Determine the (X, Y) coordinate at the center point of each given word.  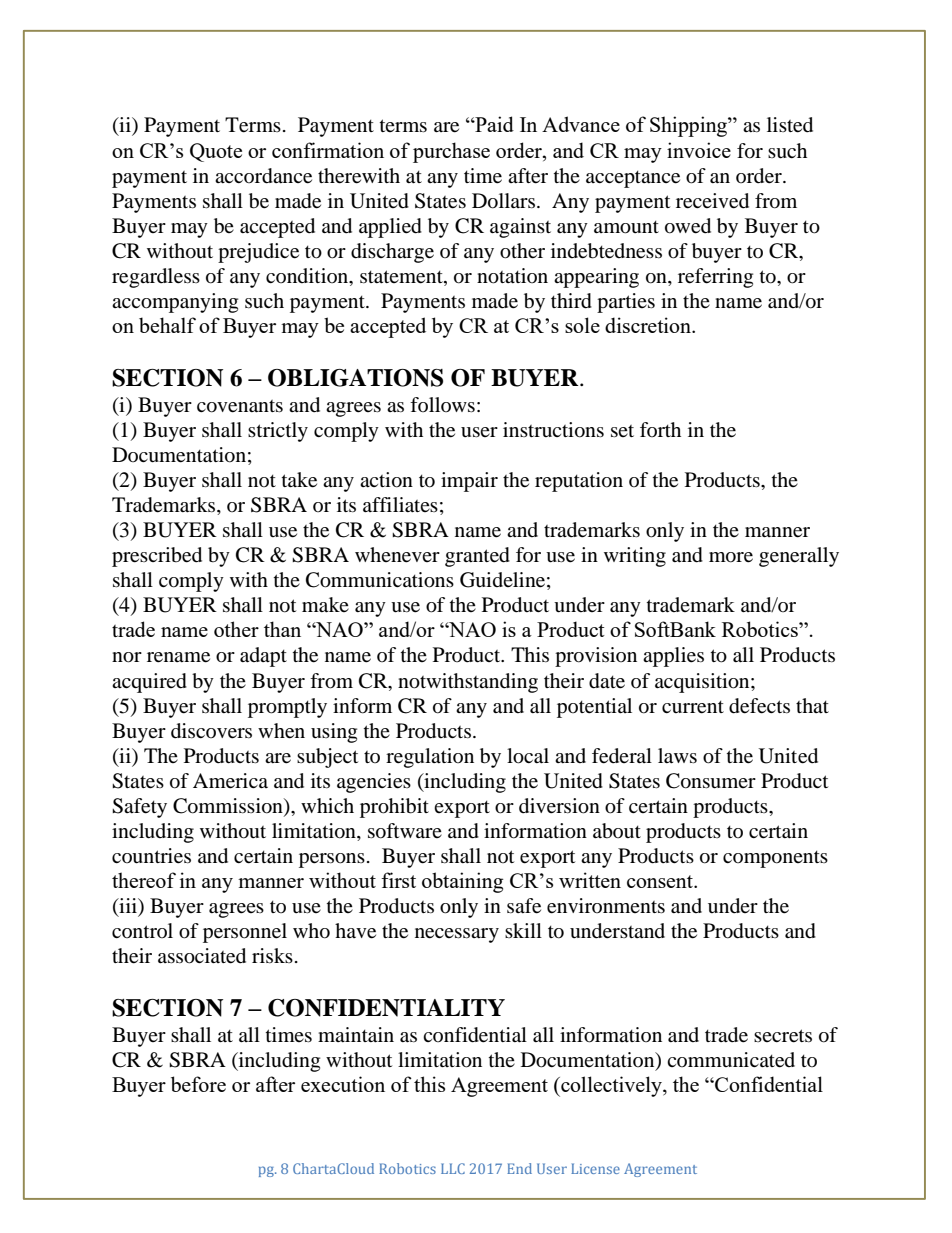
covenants (240, 406)
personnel (245, 933)
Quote (216, 152)
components (775, 859)
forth (660, 429)
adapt (263, 657)
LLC (453, 1168)
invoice (699, 150)
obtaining (462, 882)
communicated (731, 1060)
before (198, 1084)
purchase (451, 152)
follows (442, 404)
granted (477, 557)
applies (673, 657)
